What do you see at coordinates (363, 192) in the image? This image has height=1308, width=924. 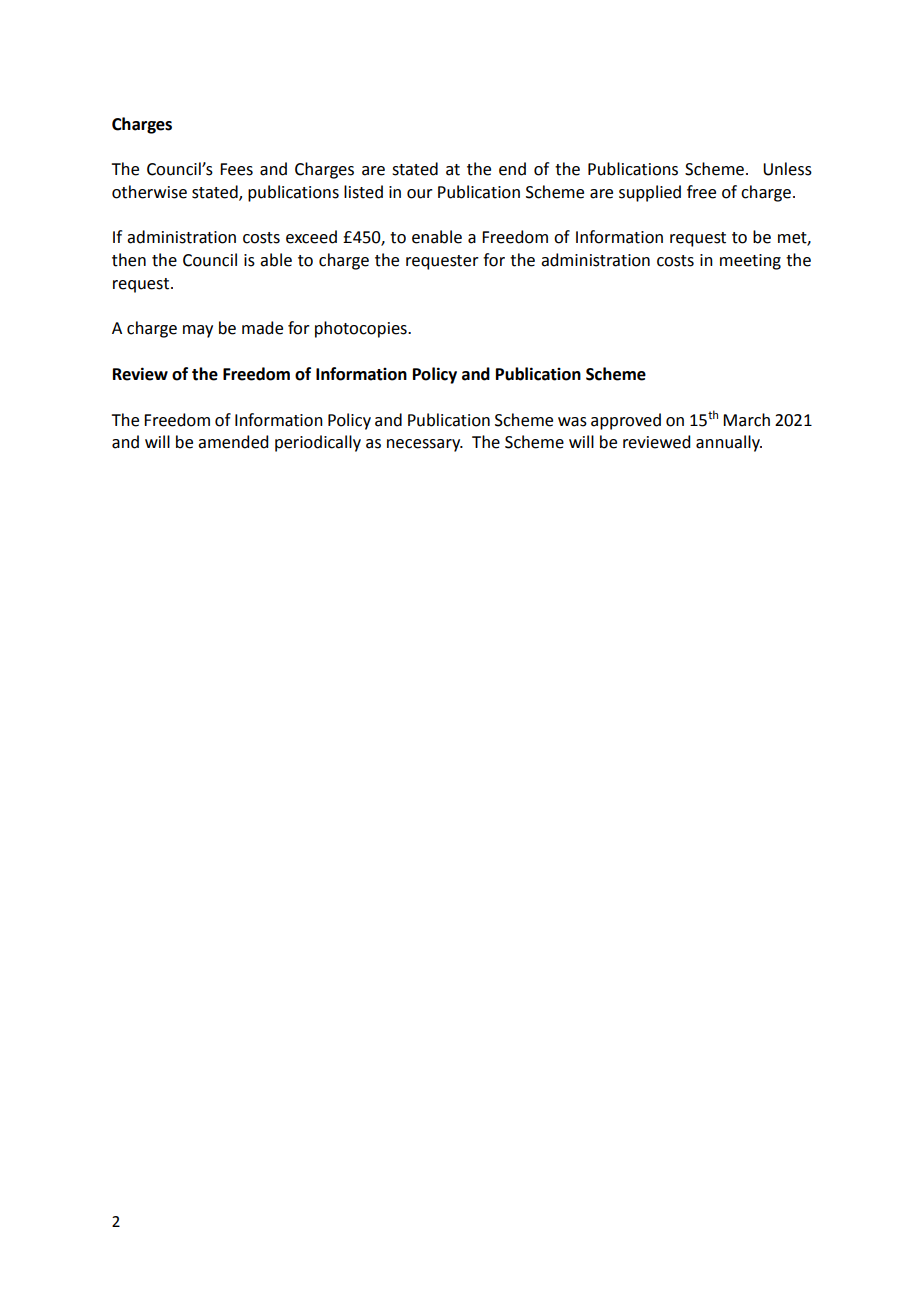 I see `listed` at bounding box center [363, 192].
